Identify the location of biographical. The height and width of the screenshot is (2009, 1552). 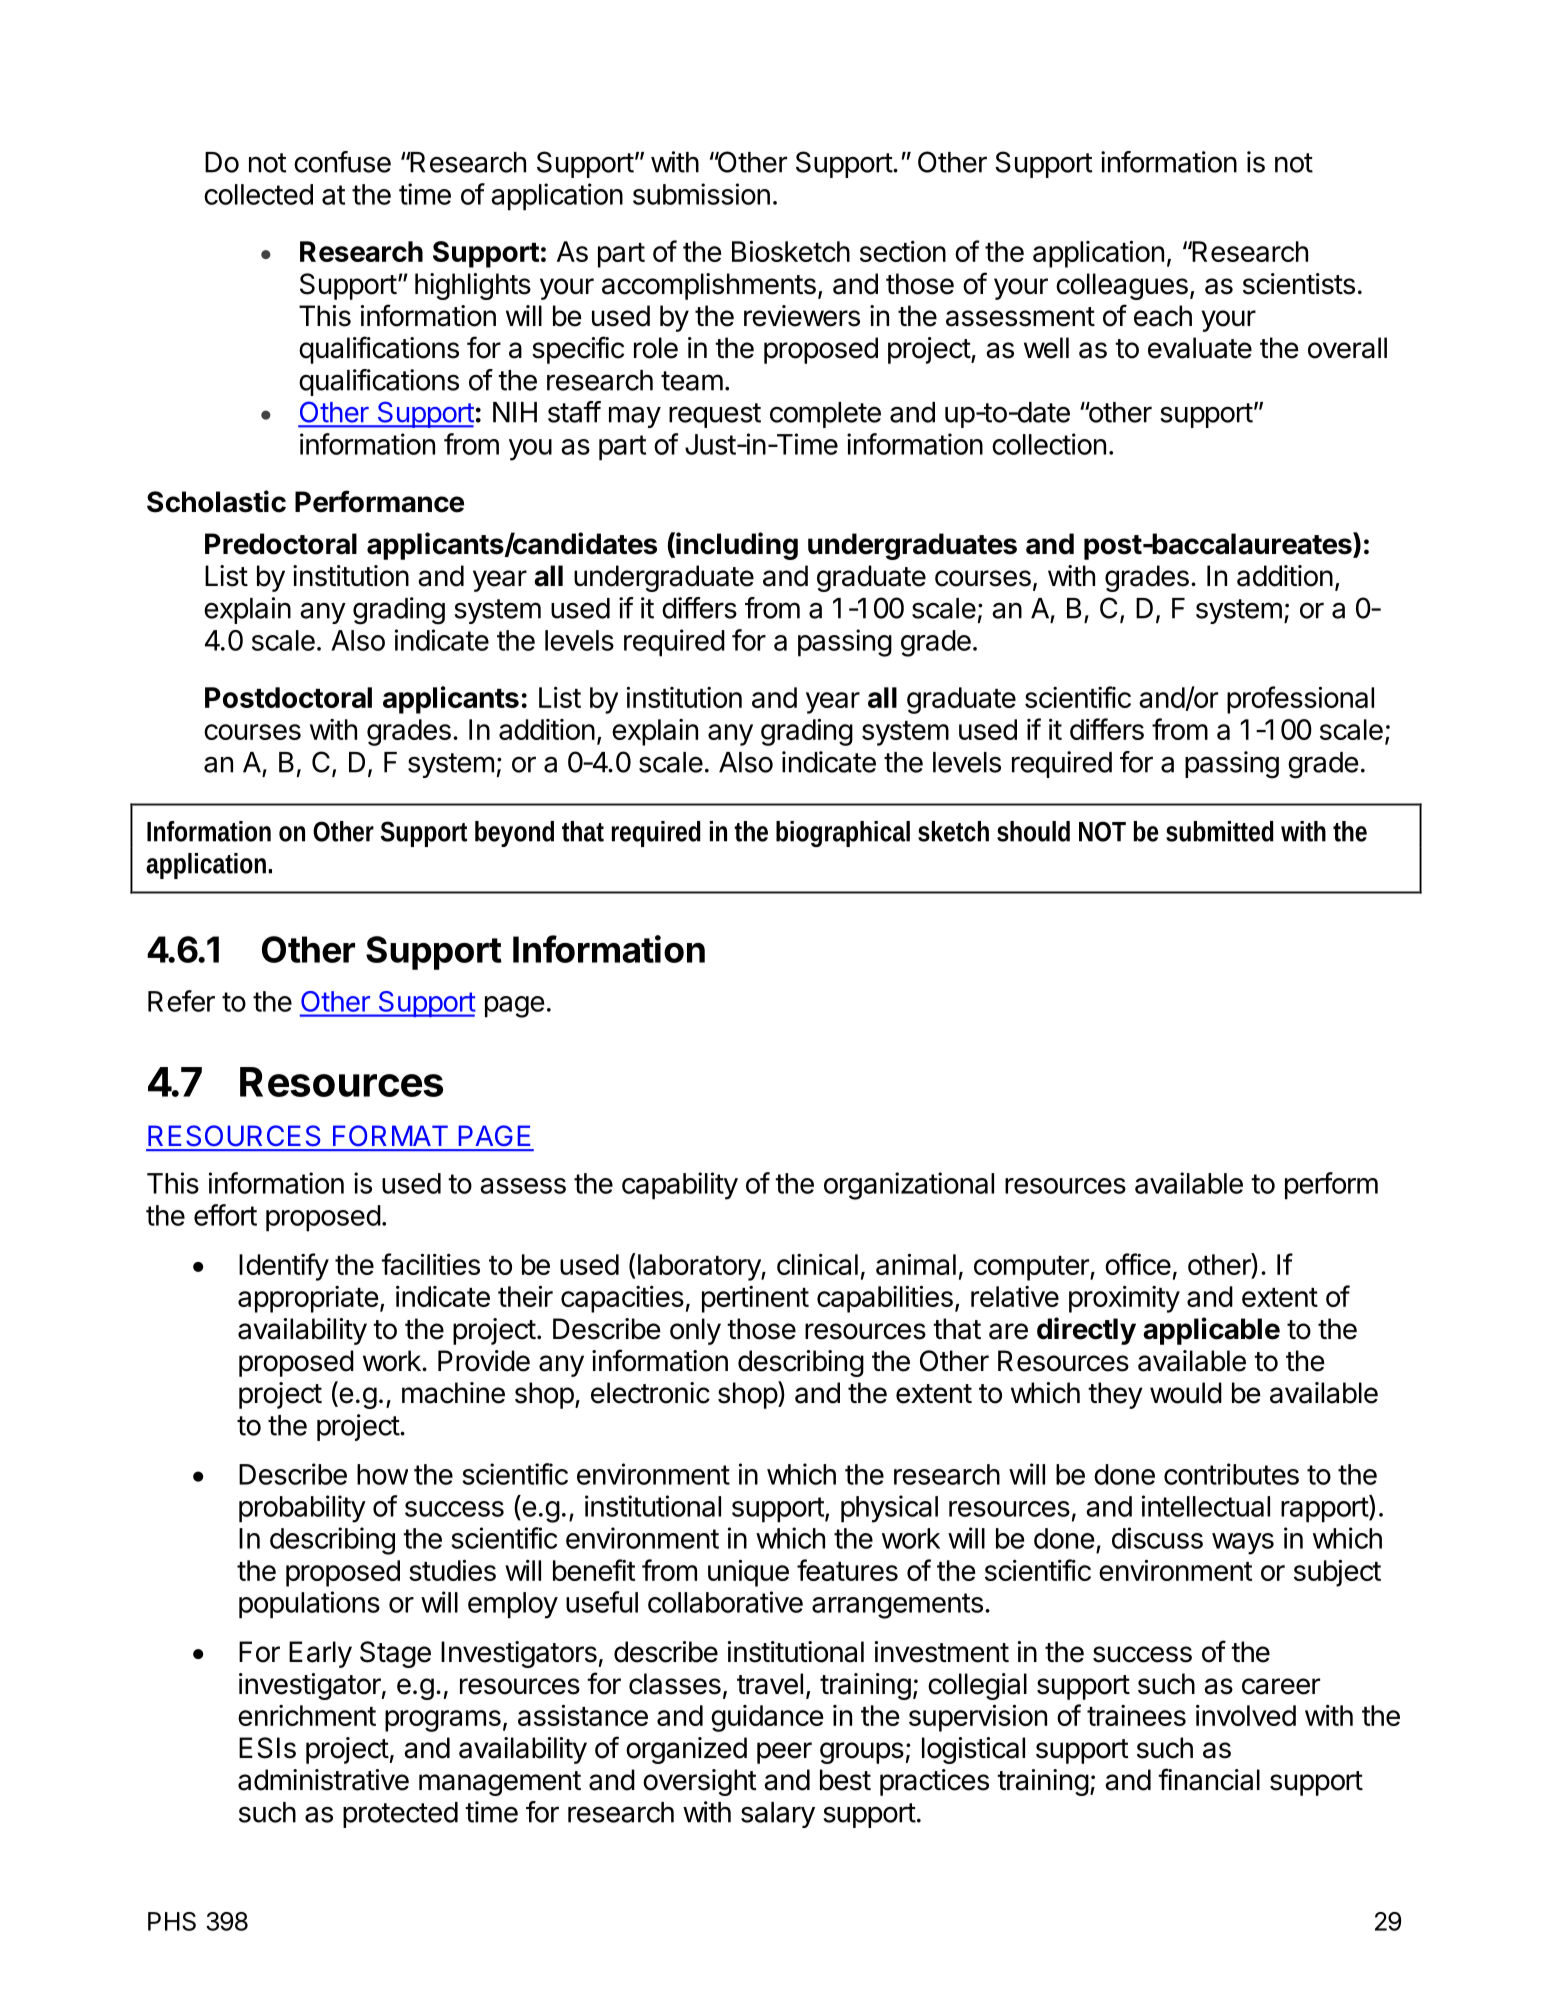
(843, 834).
